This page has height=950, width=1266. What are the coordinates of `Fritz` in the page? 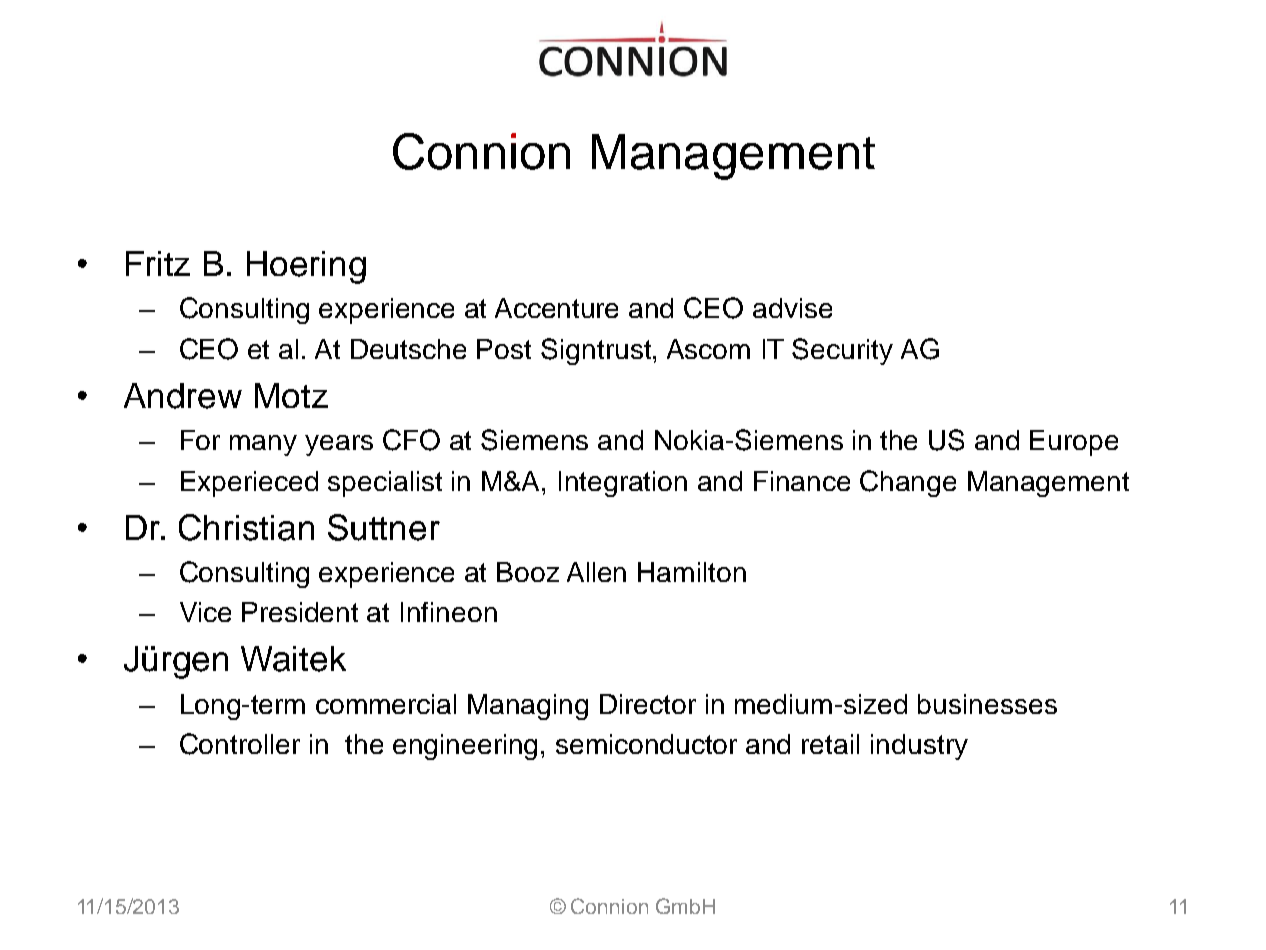 It's located at (158, 263).
